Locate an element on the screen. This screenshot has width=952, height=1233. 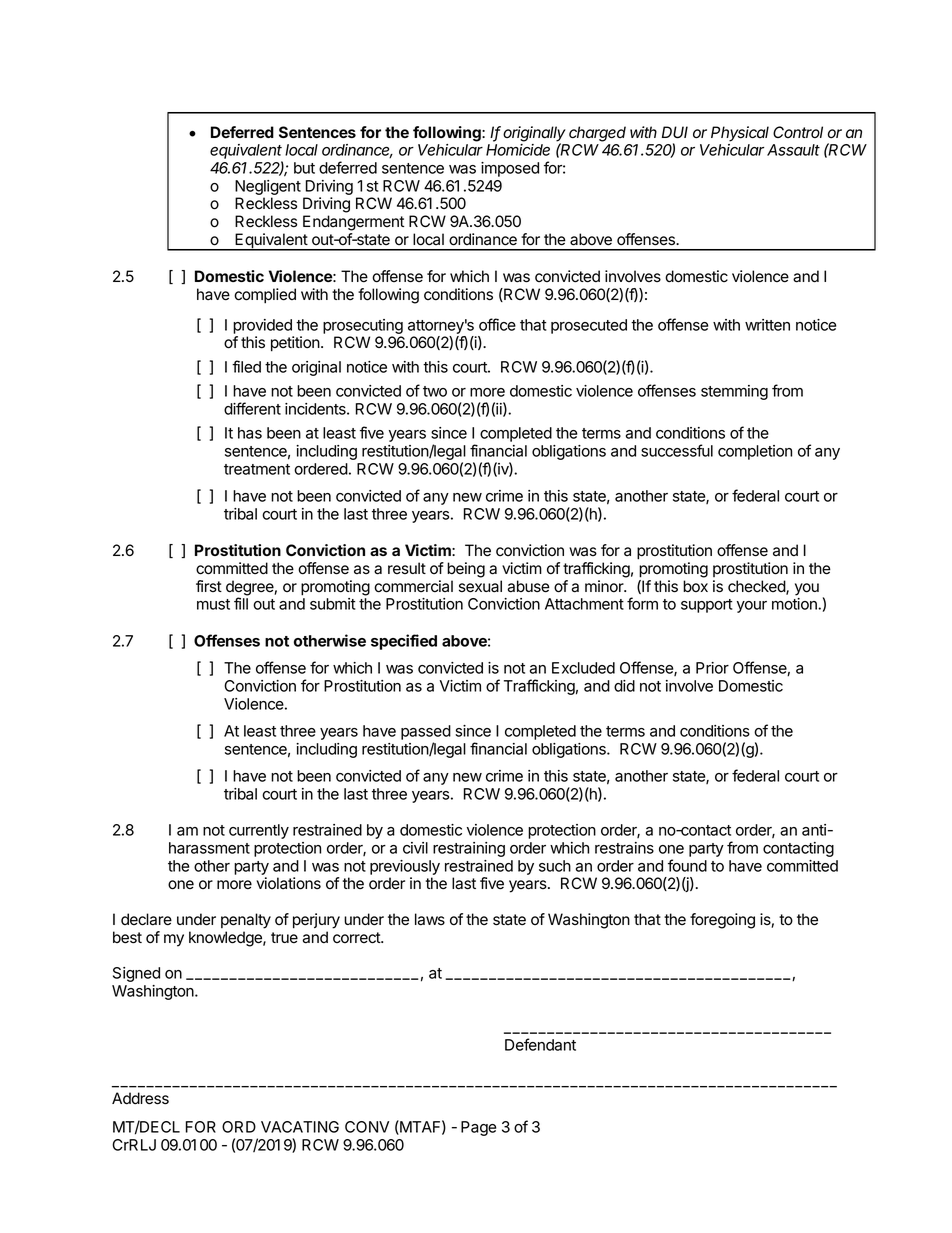
imposed is located at coordinates (510, 169).
